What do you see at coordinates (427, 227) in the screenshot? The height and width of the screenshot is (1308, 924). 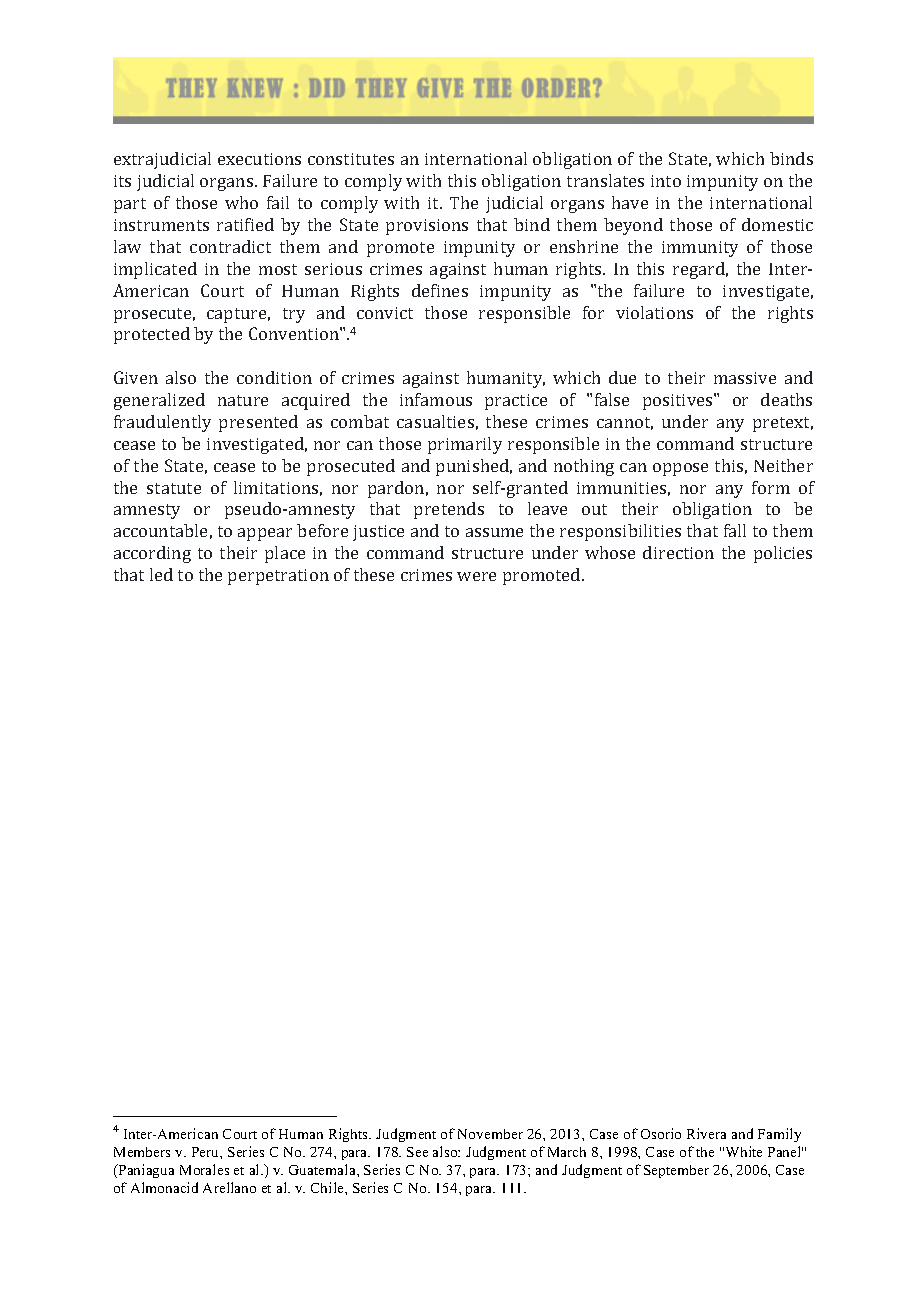 I see `provisions` at bounding box center [427, 227].
